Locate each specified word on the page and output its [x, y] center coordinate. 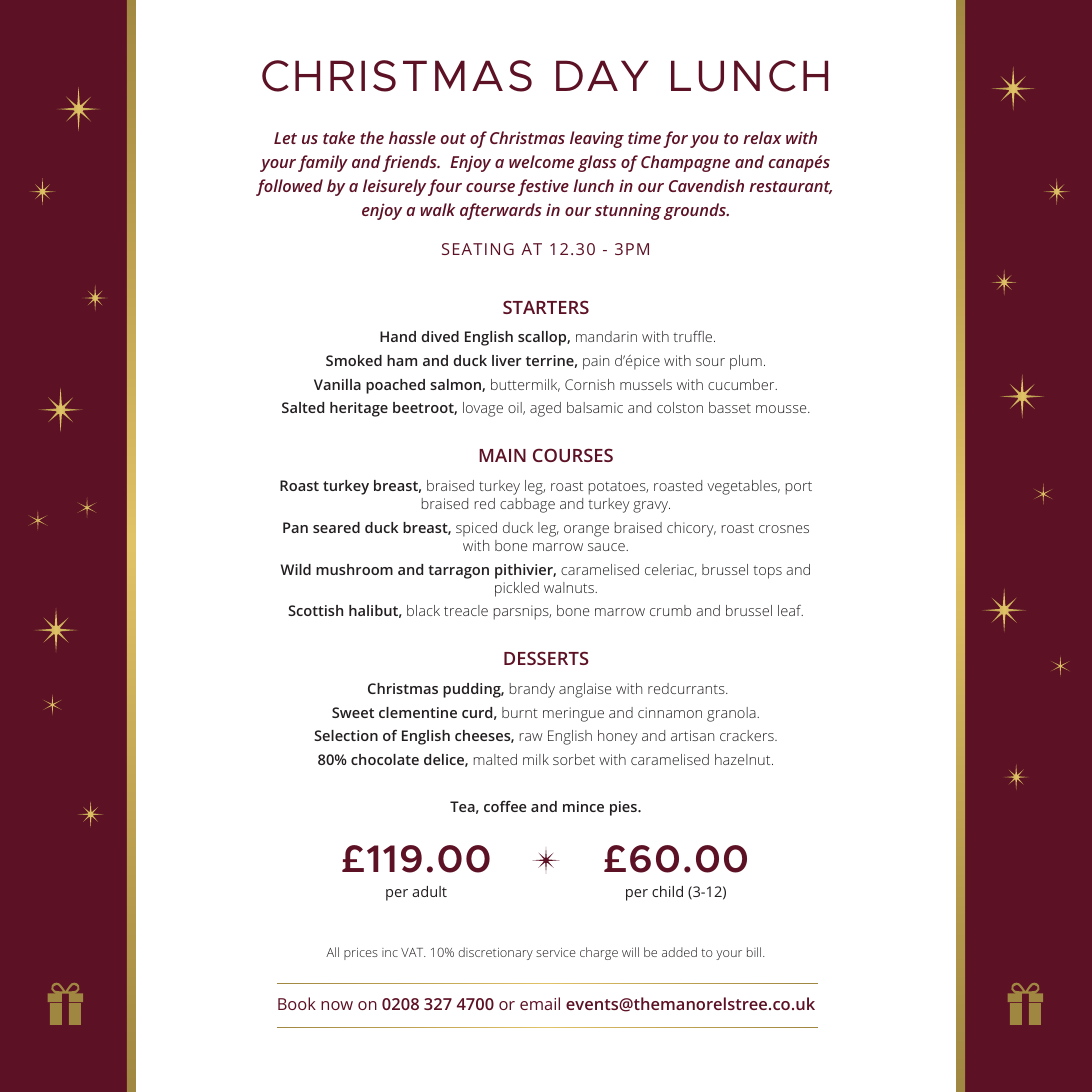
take [339, 137]
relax [762, 137]
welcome [541, 161]
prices [361, 954]
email [540, 1003]
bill [755, 952]
